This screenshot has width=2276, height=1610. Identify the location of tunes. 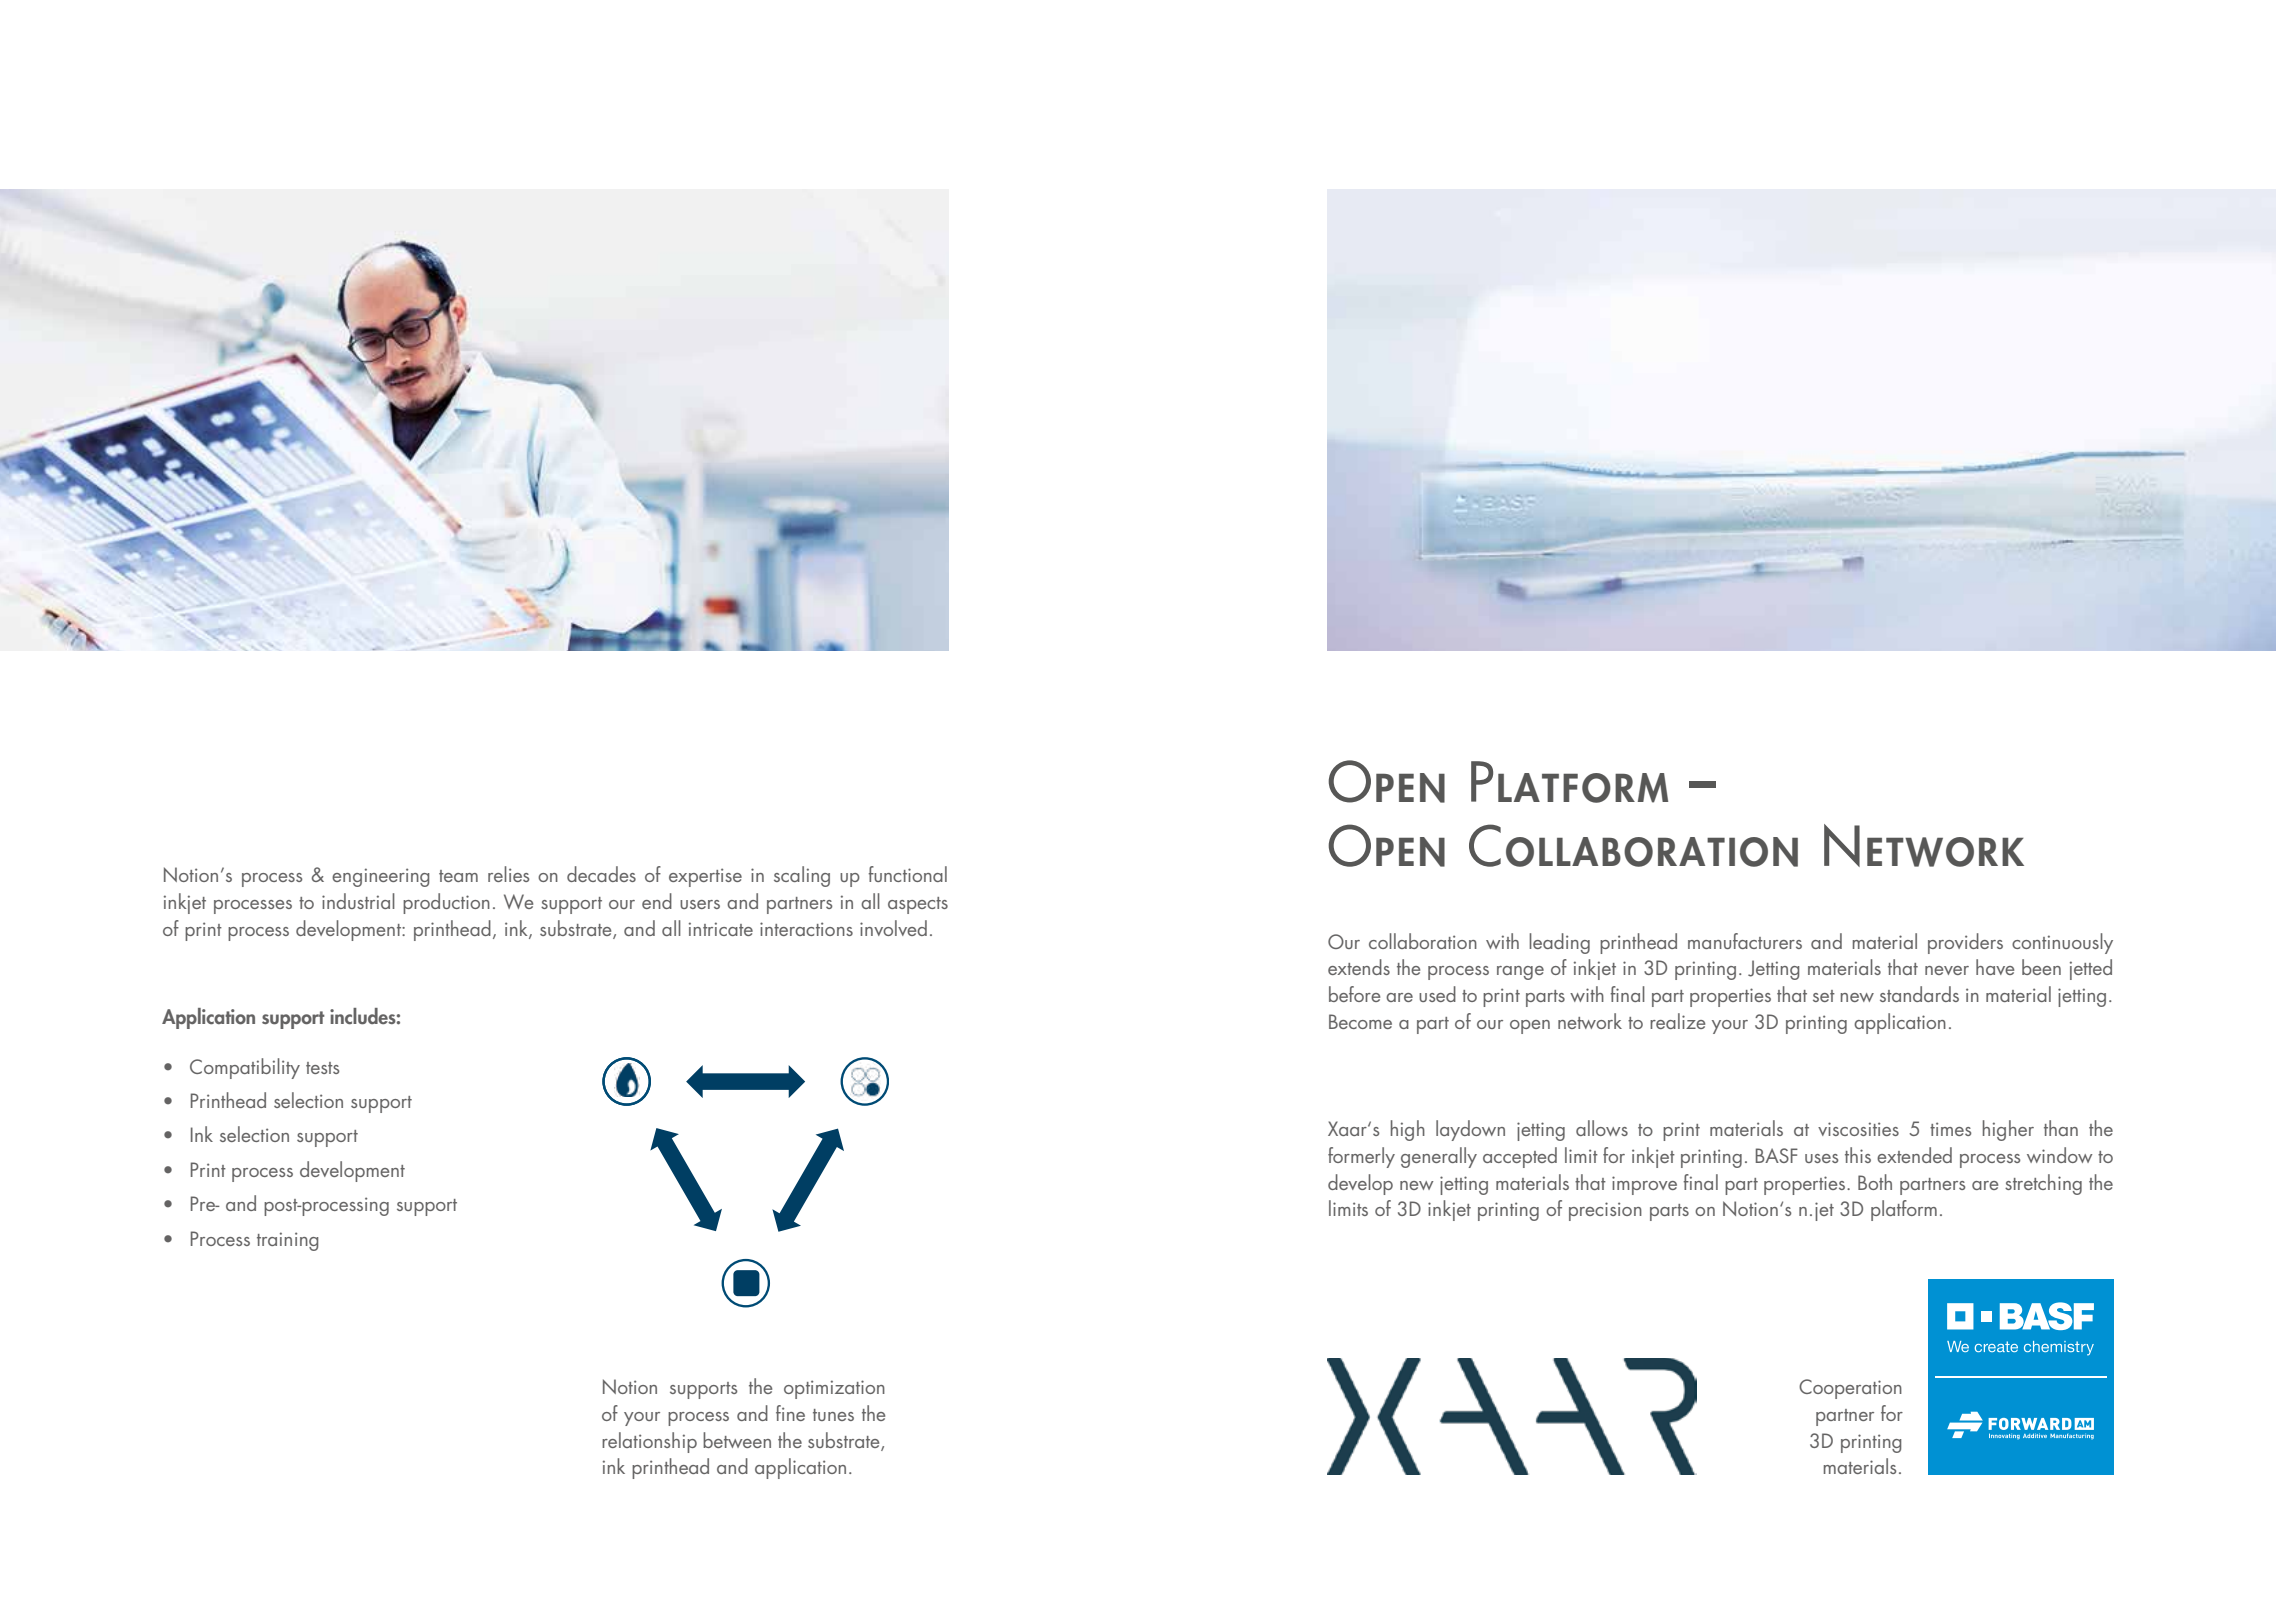
(833, 1415).
